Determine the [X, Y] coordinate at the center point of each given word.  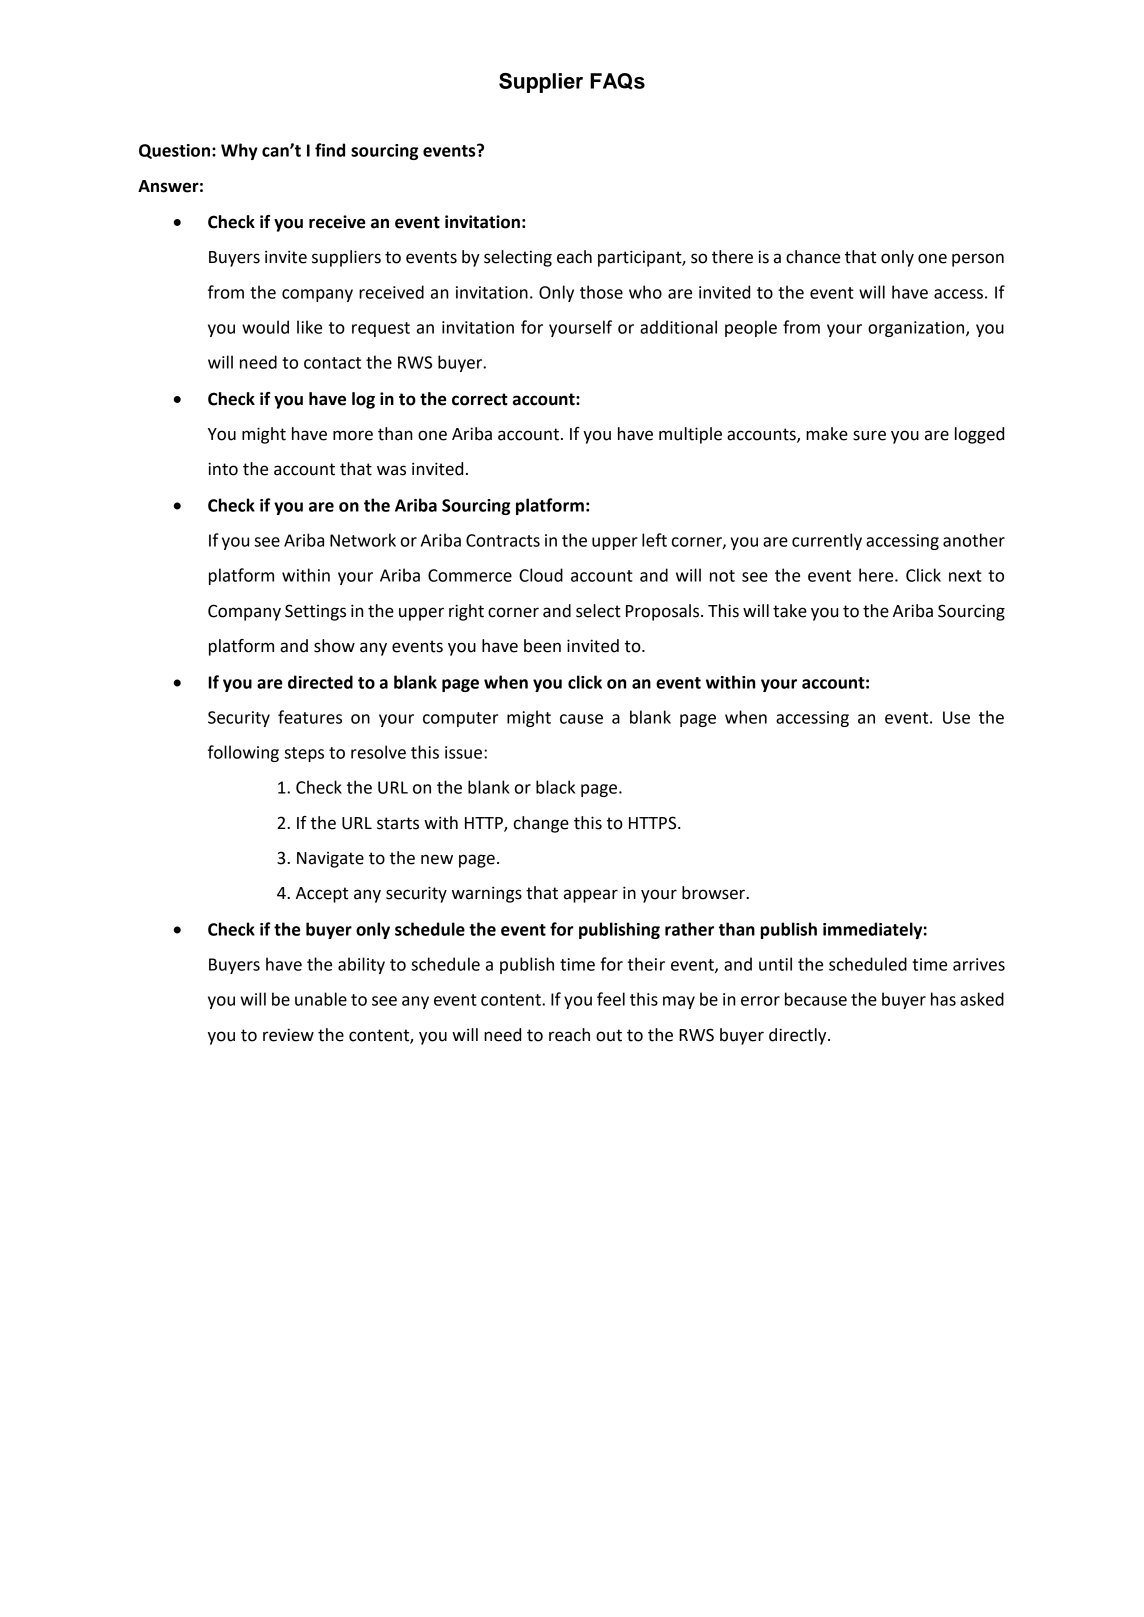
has [943, 999]
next [965, 576]
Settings [315, 612]
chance [813, 257]
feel [611, 999]
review [288, 1035]
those [601, 292]
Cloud [541, 575]
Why [239, 151]
